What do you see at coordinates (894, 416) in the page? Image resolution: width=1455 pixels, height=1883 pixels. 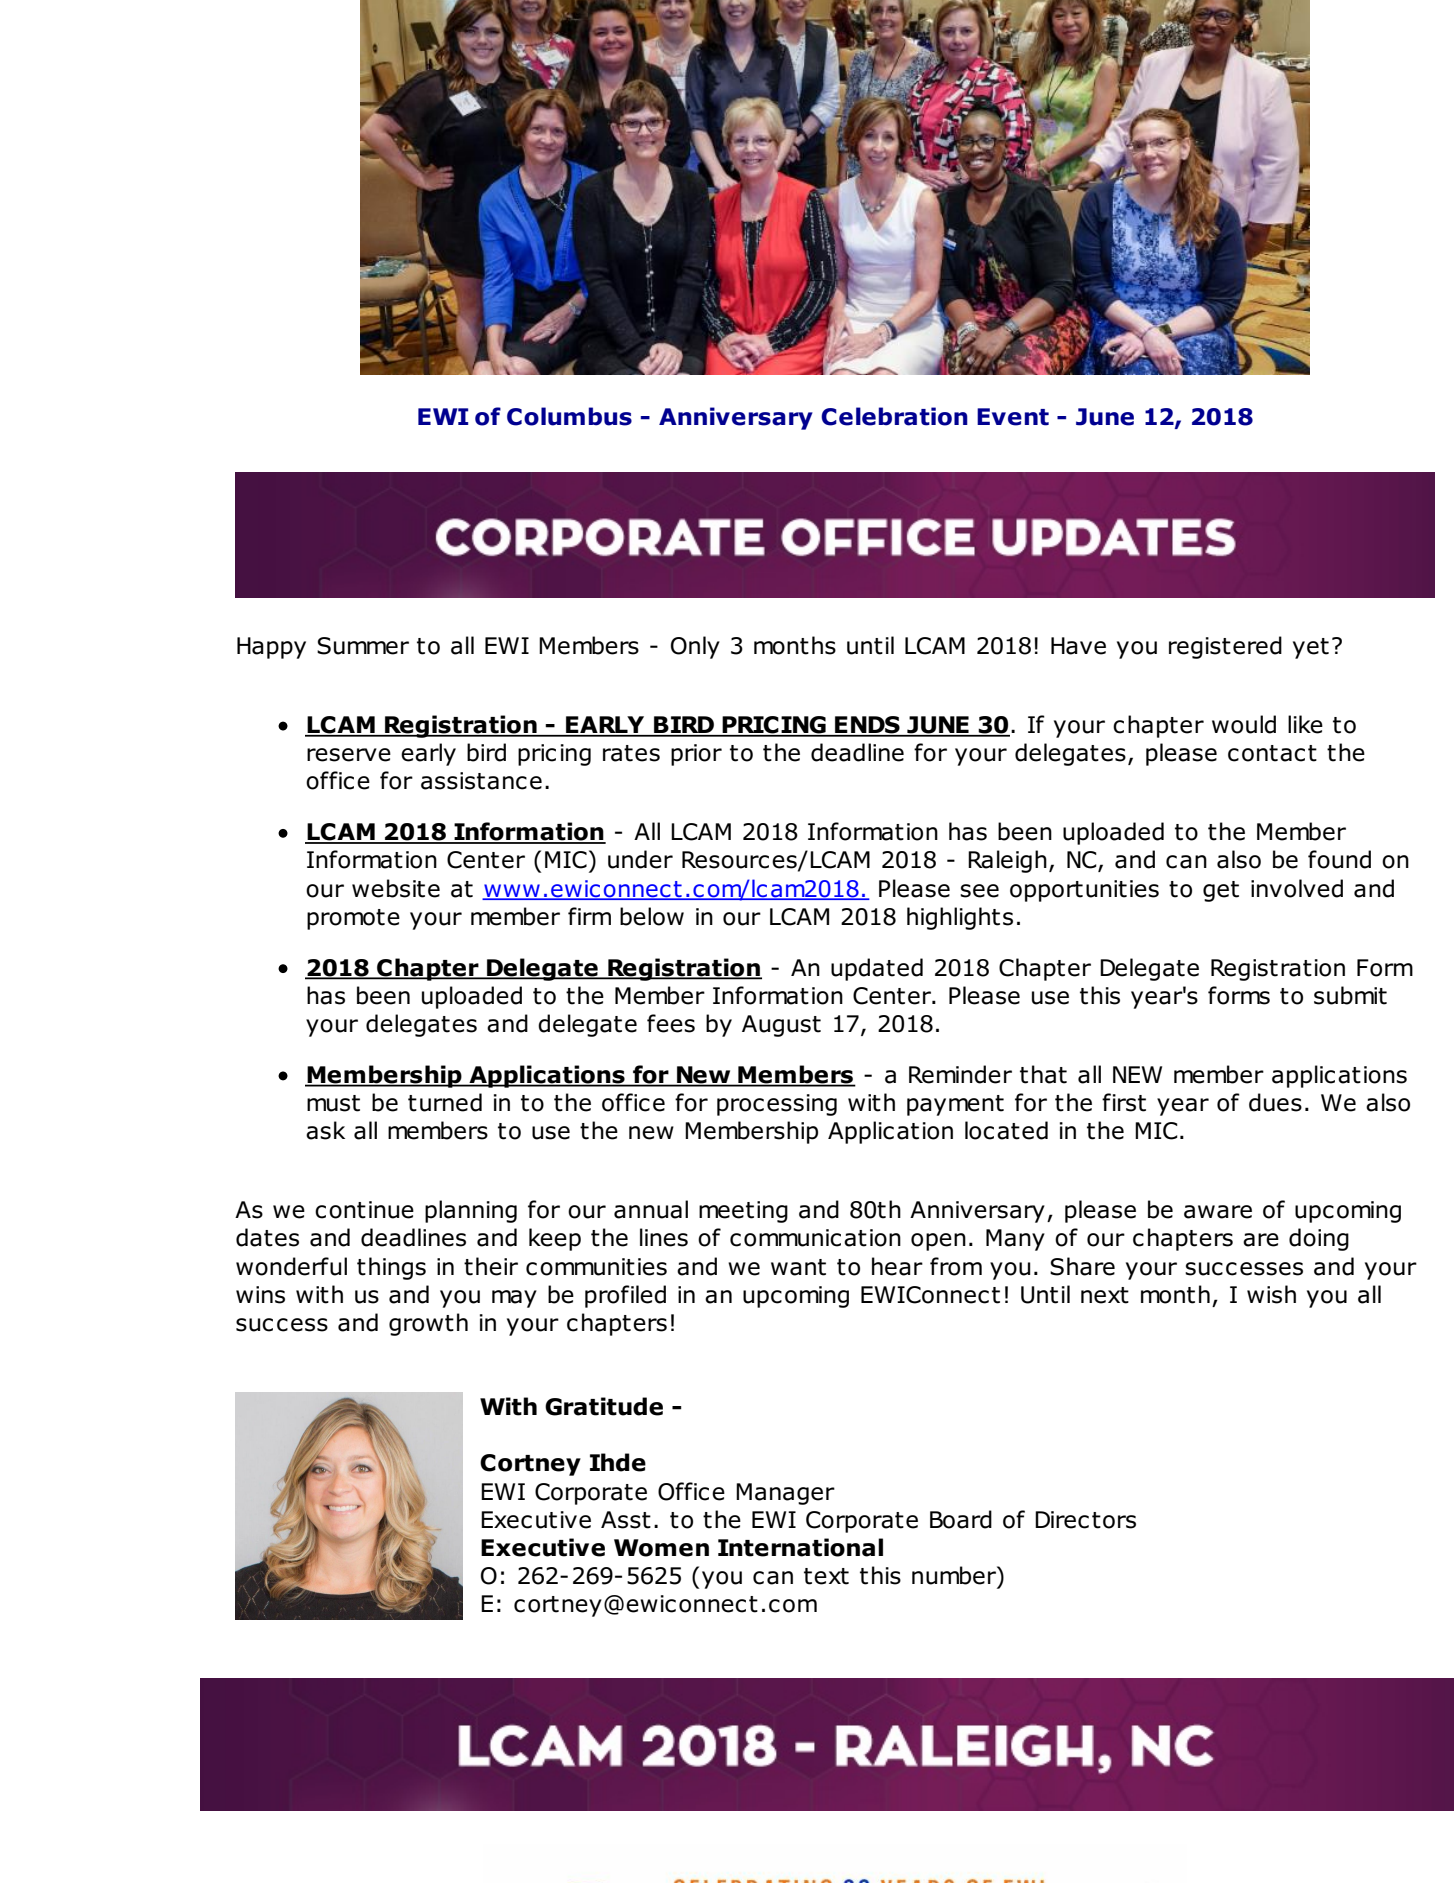 I see `Celebration` at bounding box center [894, 416].
